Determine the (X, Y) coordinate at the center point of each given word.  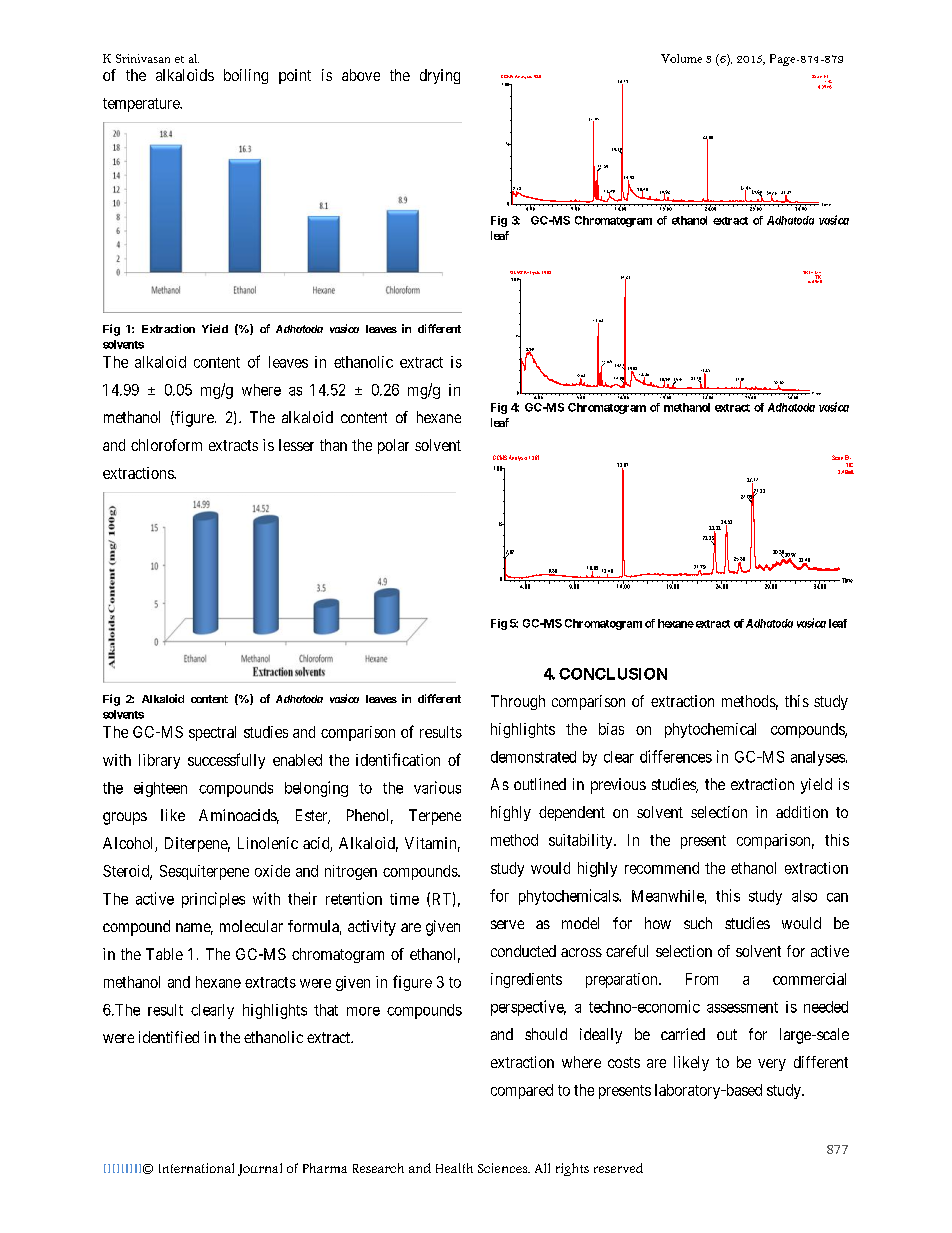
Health (454, 1168)
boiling (246, 76)
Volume (681, 58)
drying (440, 76)
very (772, 1065)
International (196, 1168)
